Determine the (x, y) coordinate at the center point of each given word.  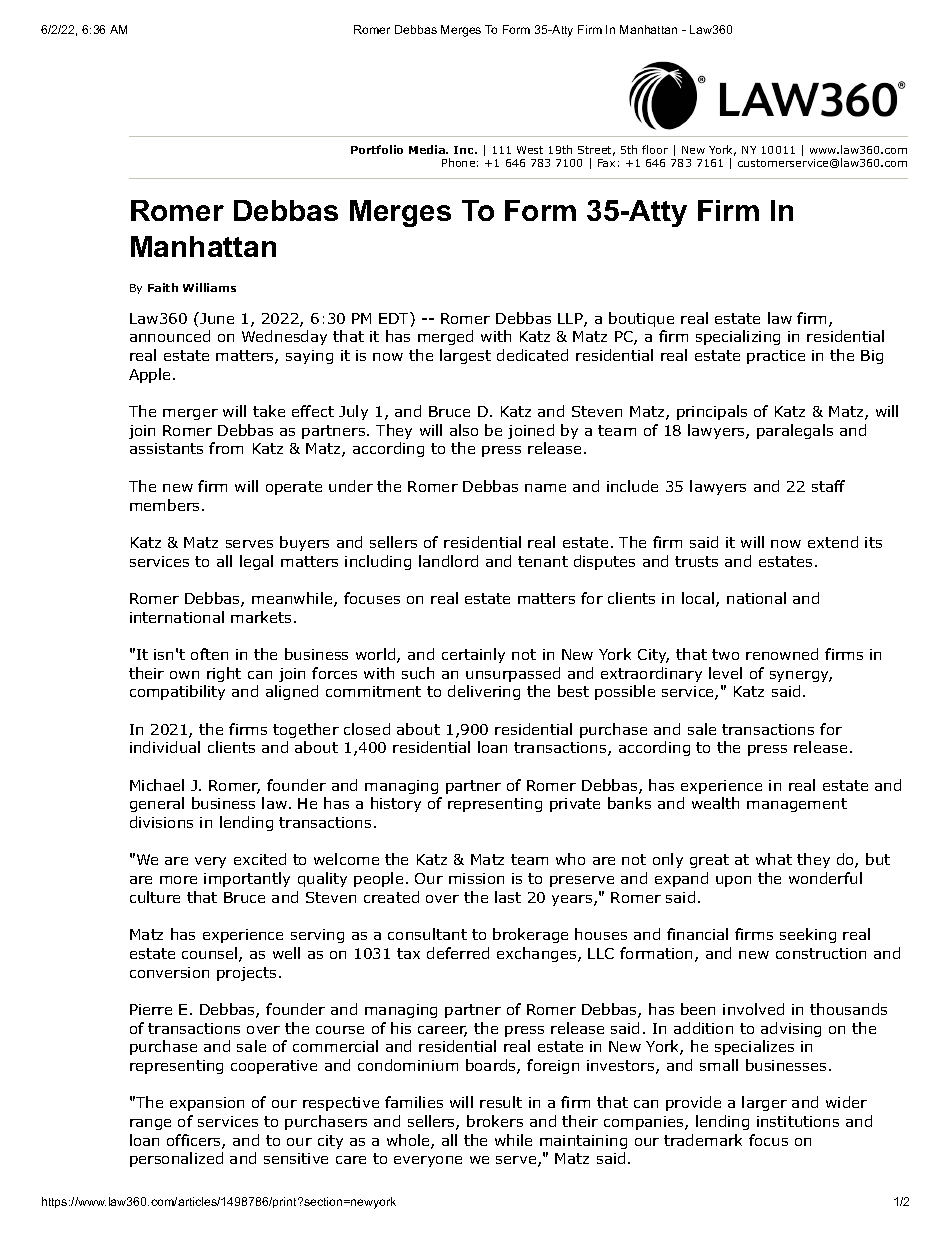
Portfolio (377, 149)
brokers (495, 1121)
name (545, 488)
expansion (207, 1104)
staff (828, 486)
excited (260, 859)
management (797, 805)
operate (294, 488)
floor (655, 149)
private (575, 805)
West (530, 150)
